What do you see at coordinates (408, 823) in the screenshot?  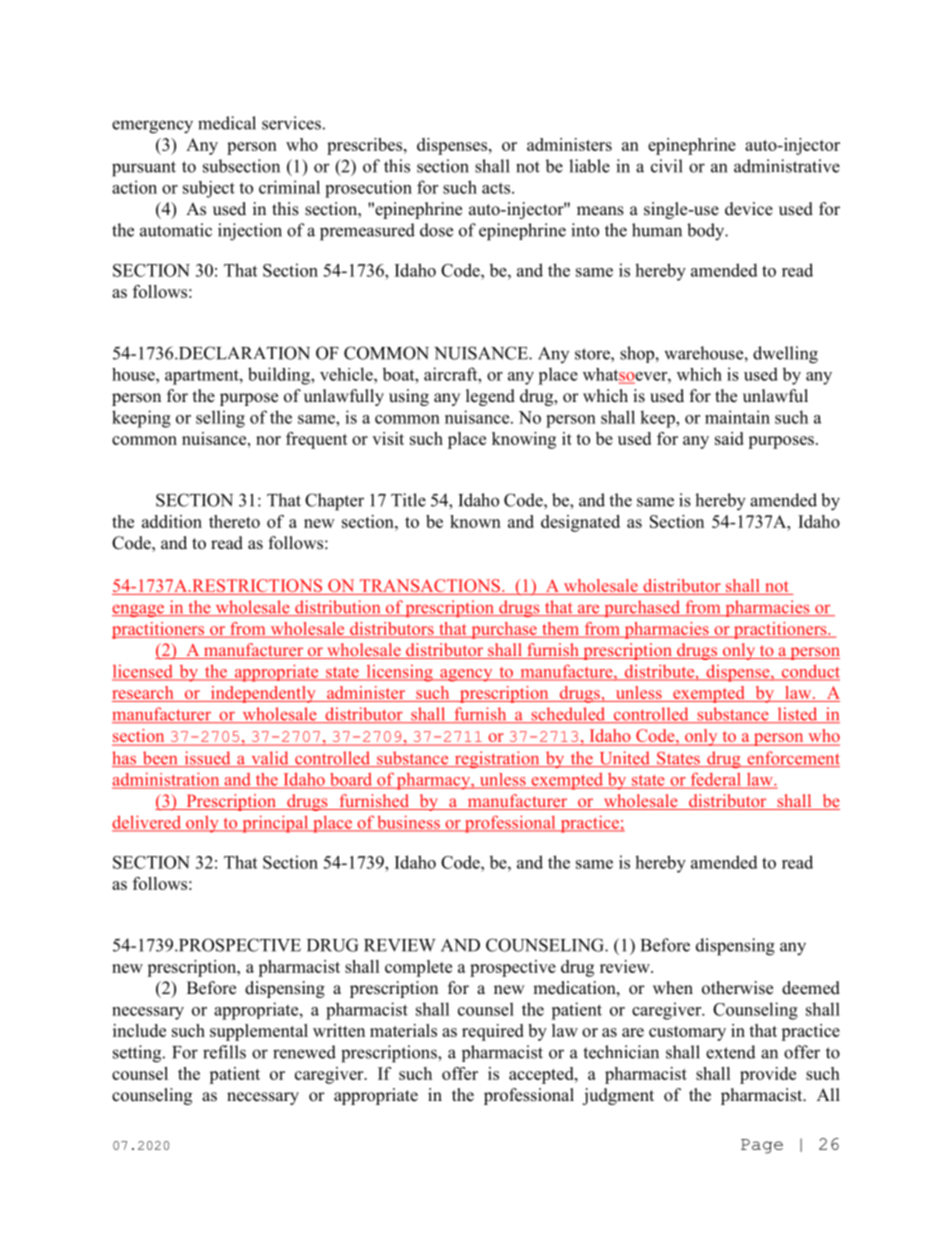 I see `business` at bounding box center [408, 823].
